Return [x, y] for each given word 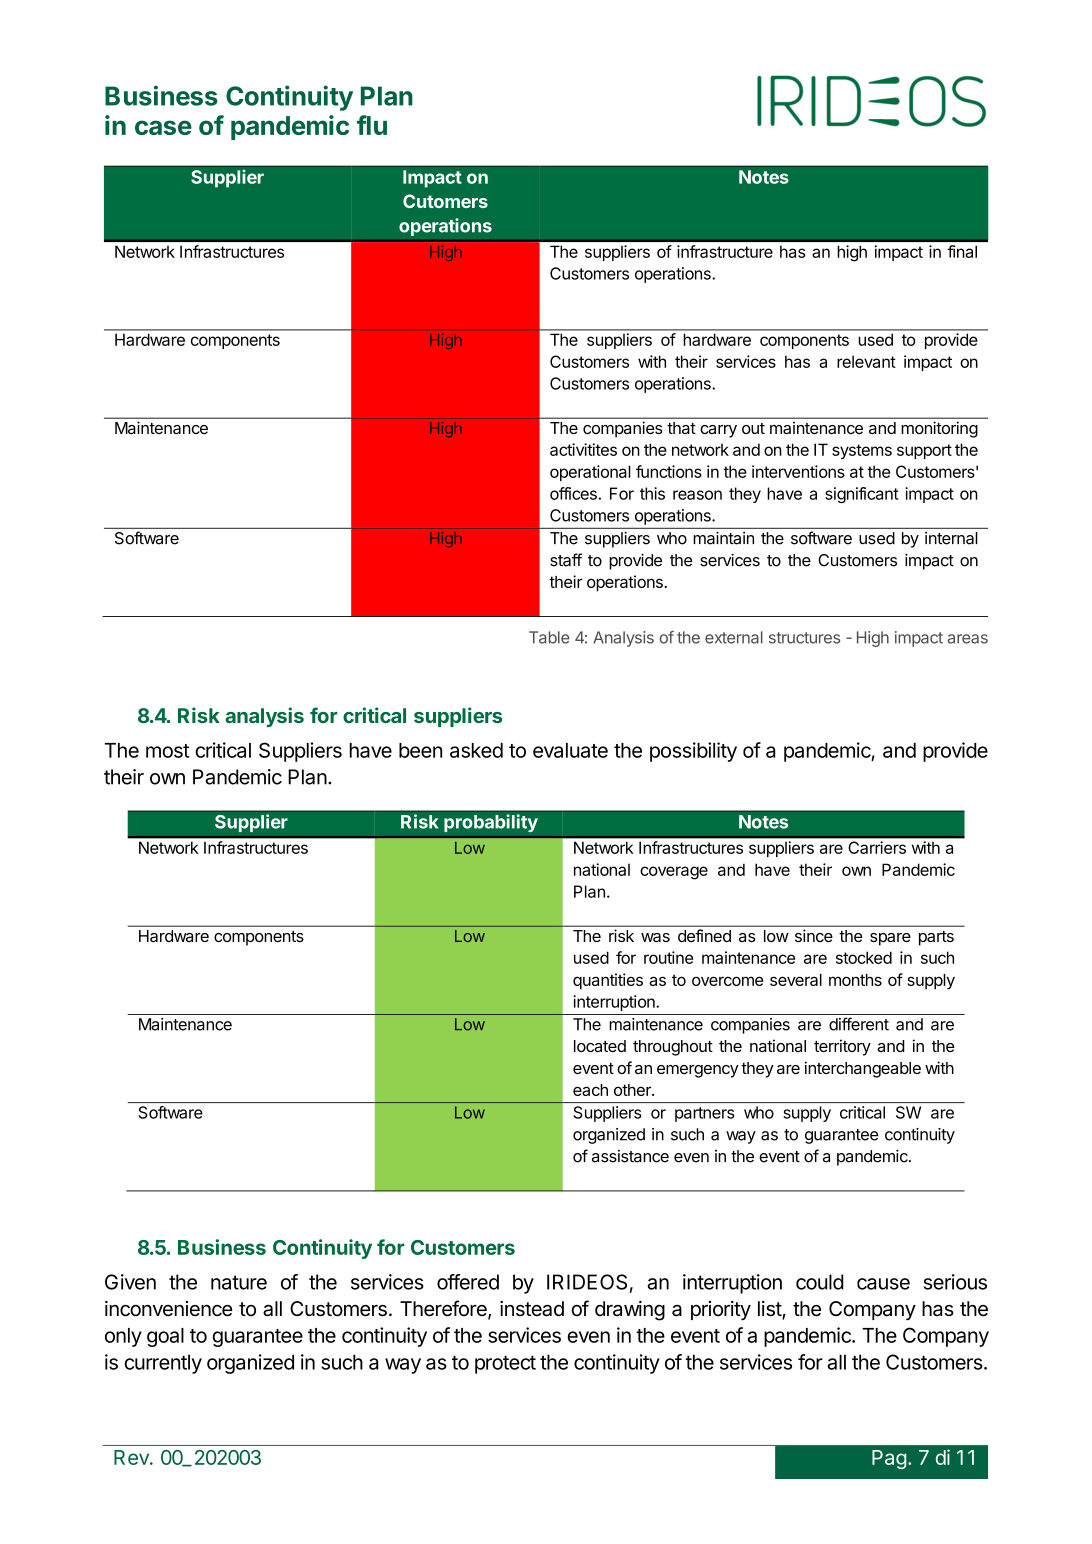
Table [549, 637]
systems [862, 451]
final [962, 251]
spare [890, 939]
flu [372, 125]
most [167, 751]
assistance [630, 1156]
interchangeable [863, 1069]
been [420, 750]
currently [163, 1364]
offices [573, 493]
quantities [608, 981]
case [163, 127]
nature [239, 1282]
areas [968, 639]
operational [590, 473]
